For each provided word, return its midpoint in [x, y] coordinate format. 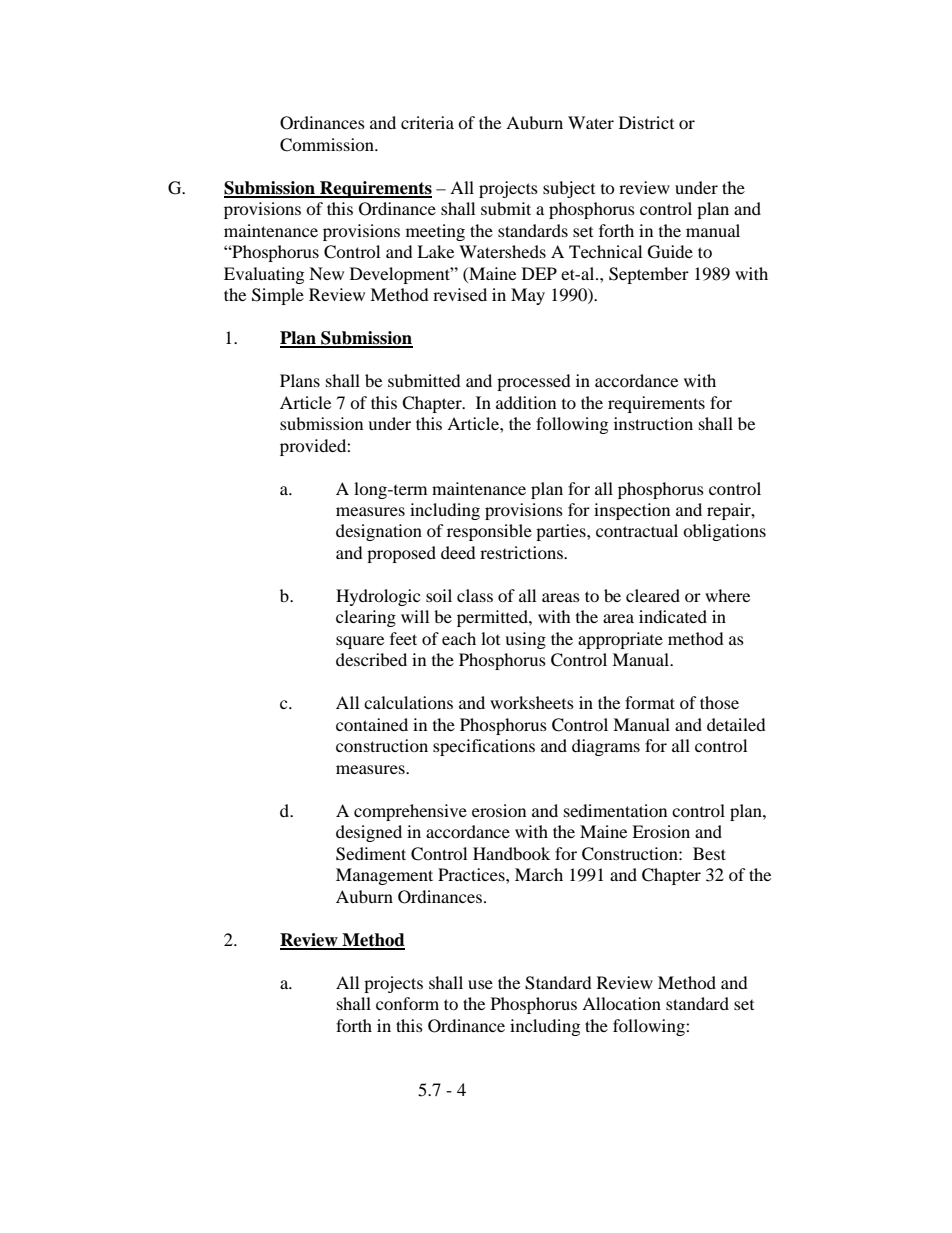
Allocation [621, 1003]
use [480, 984]
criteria [427, 122]
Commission [328, 145]
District [646, 122]
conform [407, 1003]
